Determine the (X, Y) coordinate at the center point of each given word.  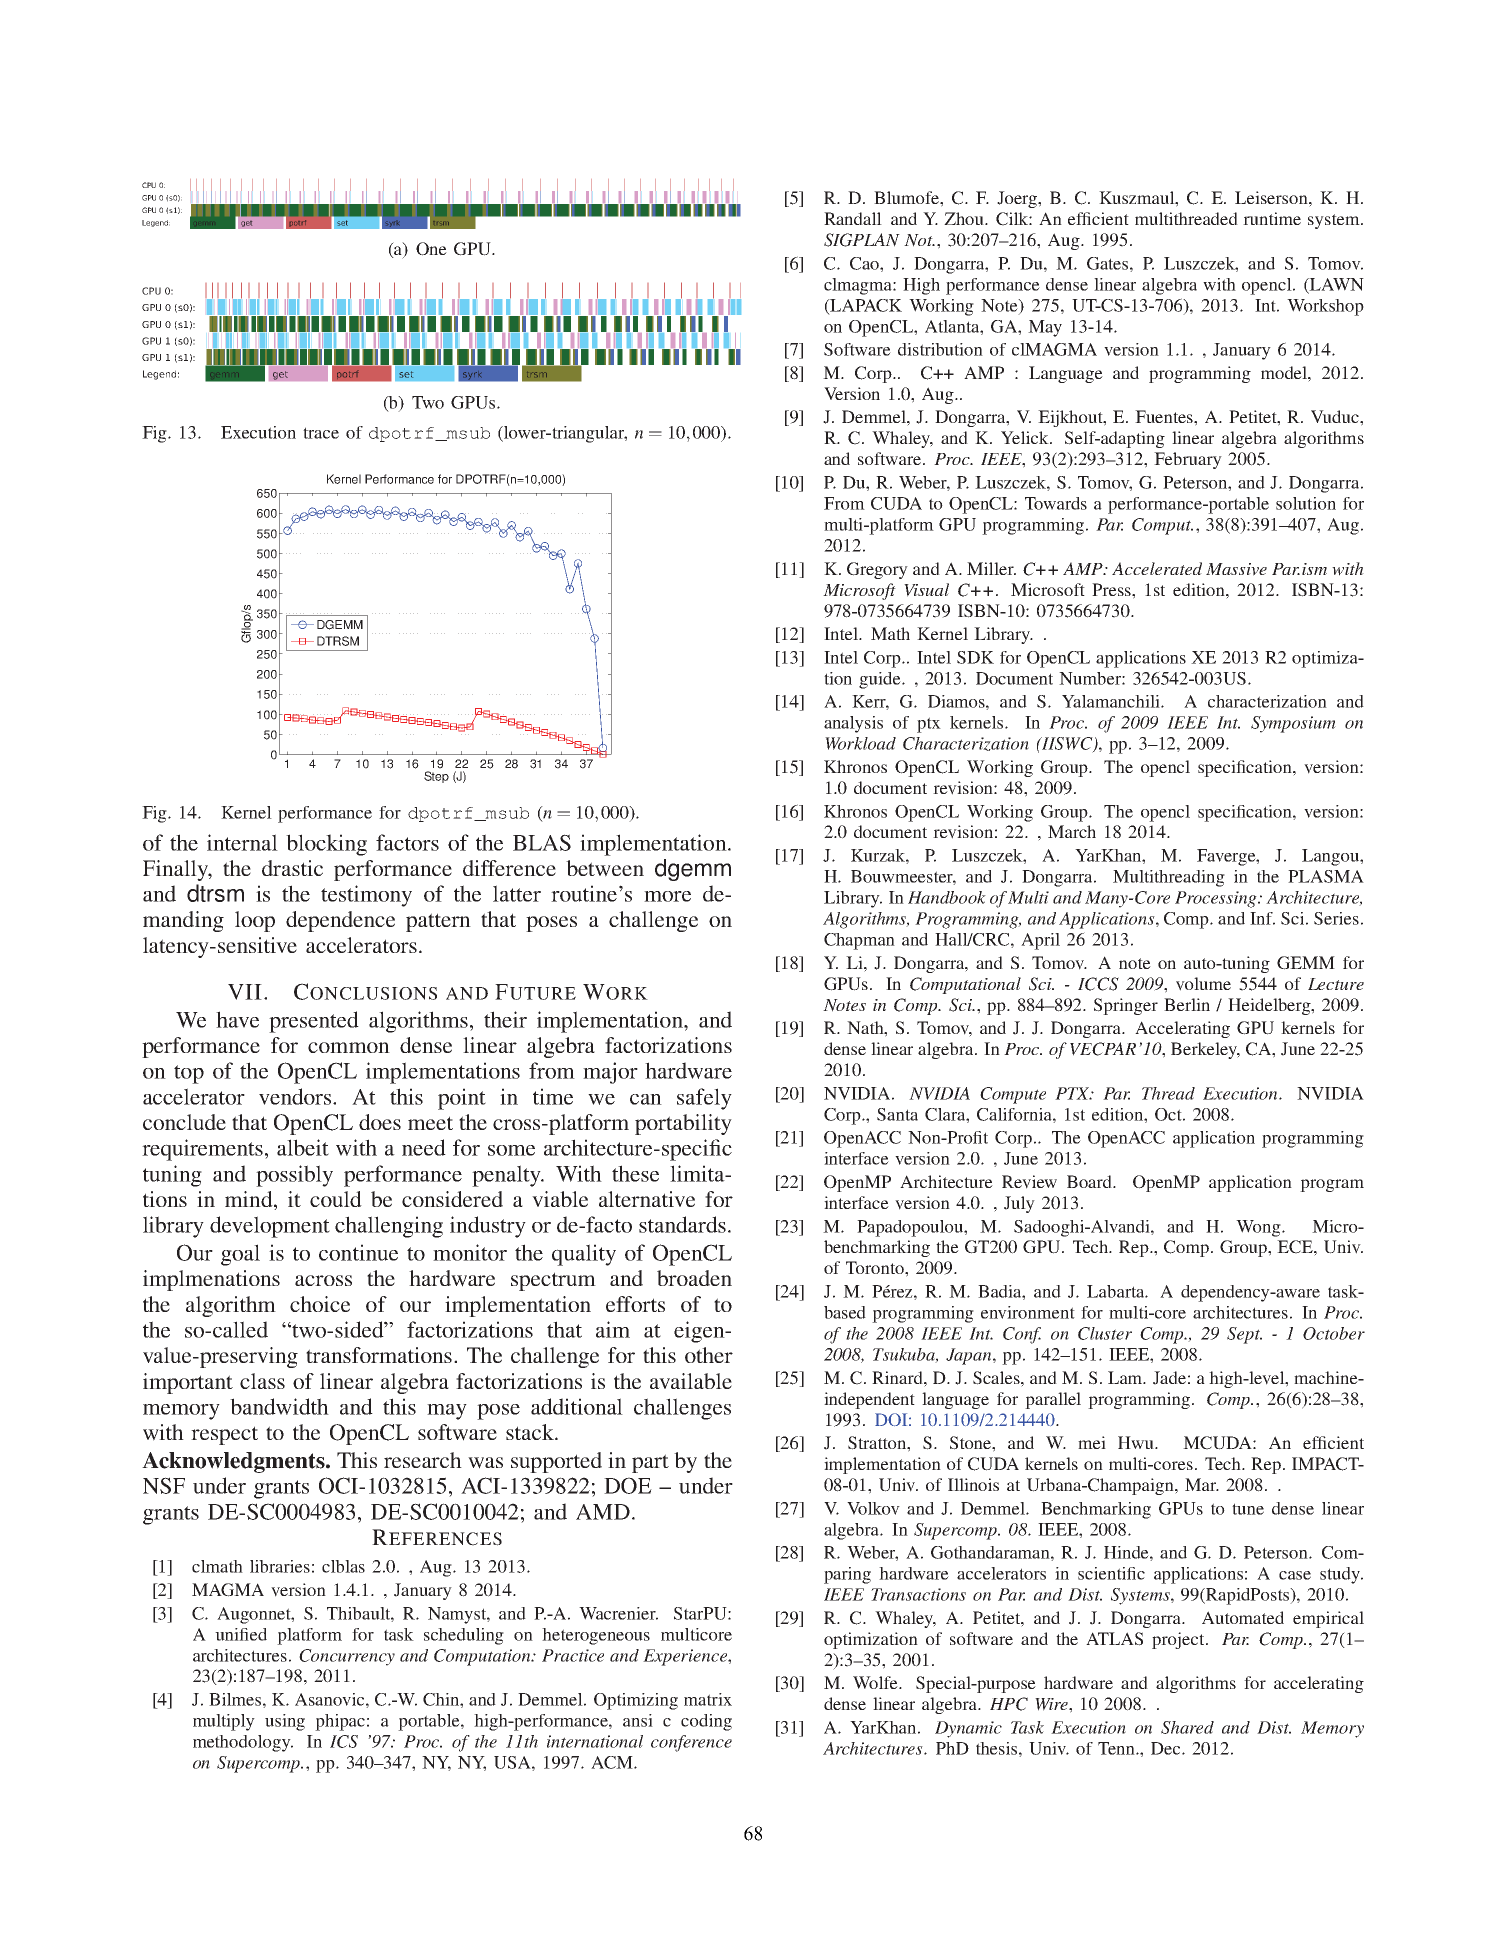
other (709, 1355)
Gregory (877, 570)
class (262, 1381)
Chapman (859, 941)
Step (436, 777)
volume (1203, 984)
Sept (1244, 1335)
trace (321, 433)
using (285, 1722)
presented (314, 1022)
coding (706, 1722)
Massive (1236, 569)
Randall (853, 218)
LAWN (1336, 285)
